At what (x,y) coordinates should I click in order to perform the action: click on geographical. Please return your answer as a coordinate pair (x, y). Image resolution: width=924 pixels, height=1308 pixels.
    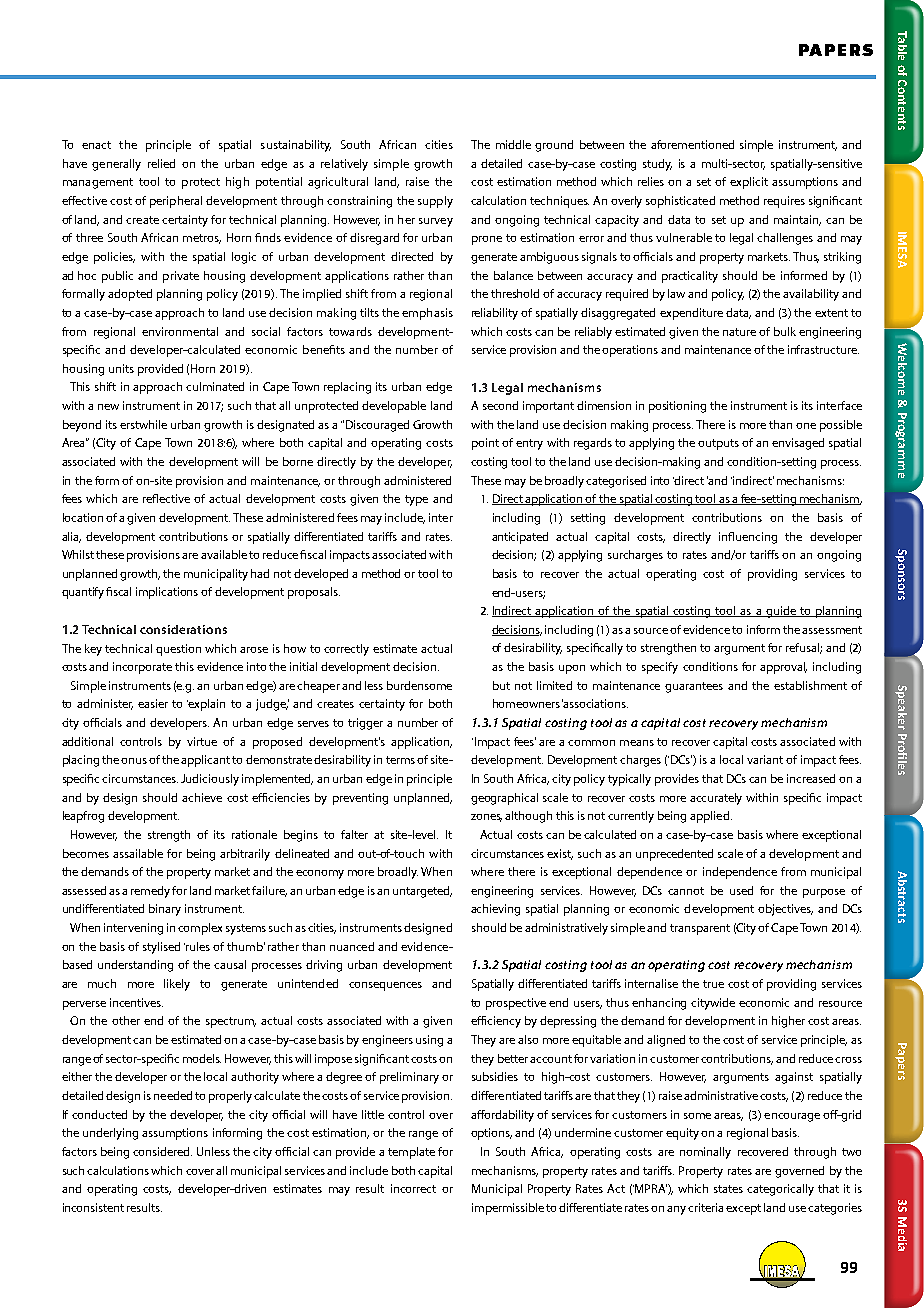
    Looking at the image, I should click on (504, 799).
